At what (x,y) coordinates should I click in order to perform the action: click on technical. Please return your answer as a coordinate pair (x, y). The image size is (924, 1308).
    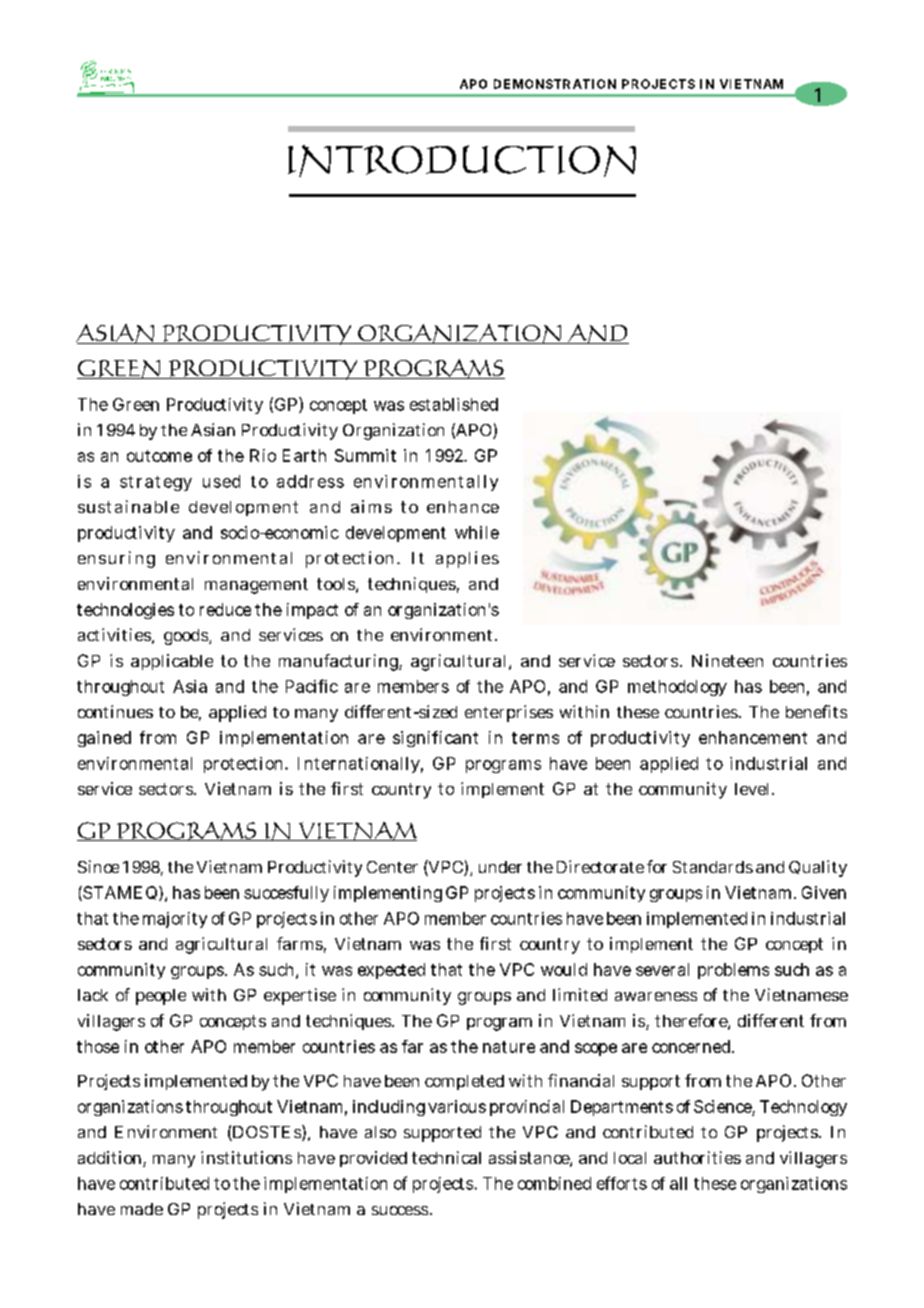
    Looking at the image, I should click on (446, 1157).
